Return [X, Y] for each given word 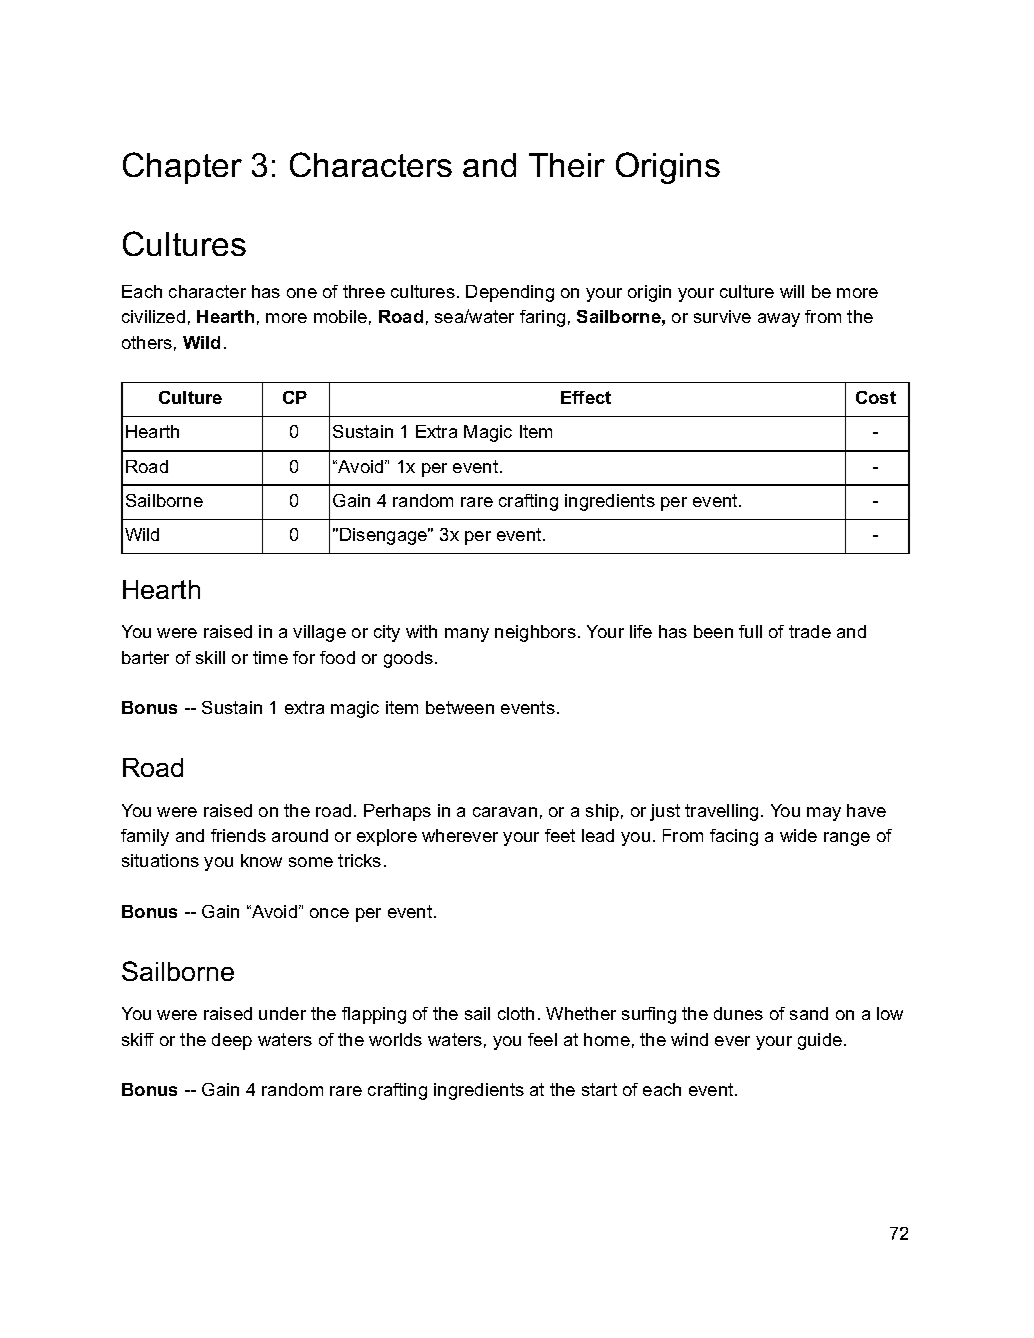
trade [810, 631]
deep [232, 1041]
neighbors [535, 633]
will [792, 291]
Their [567, 165]
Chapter [182, 168]
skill [210, 657]
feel [542, 1039]
